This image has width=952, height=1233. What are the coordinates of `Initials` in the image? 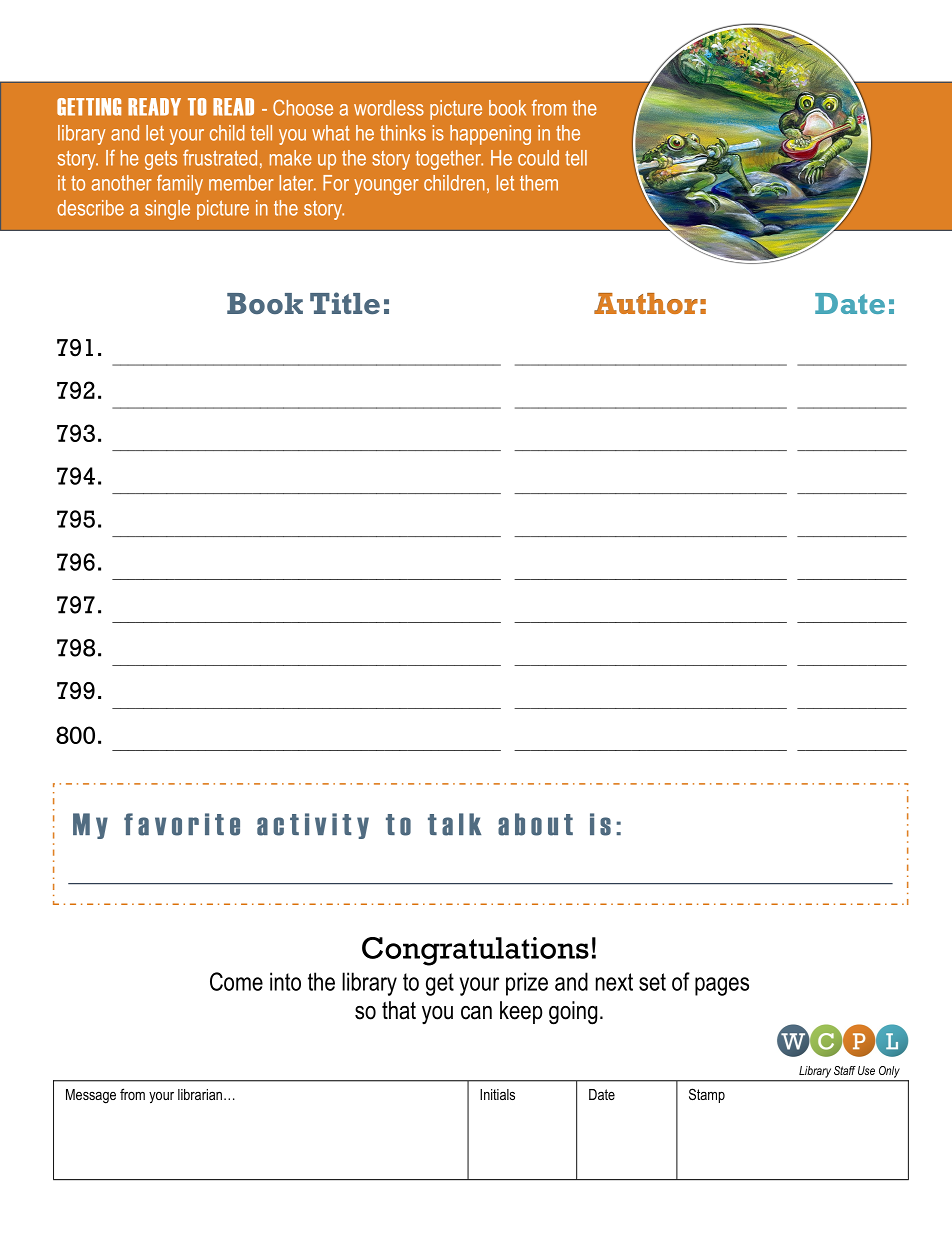 It's located at (497, 1094).
